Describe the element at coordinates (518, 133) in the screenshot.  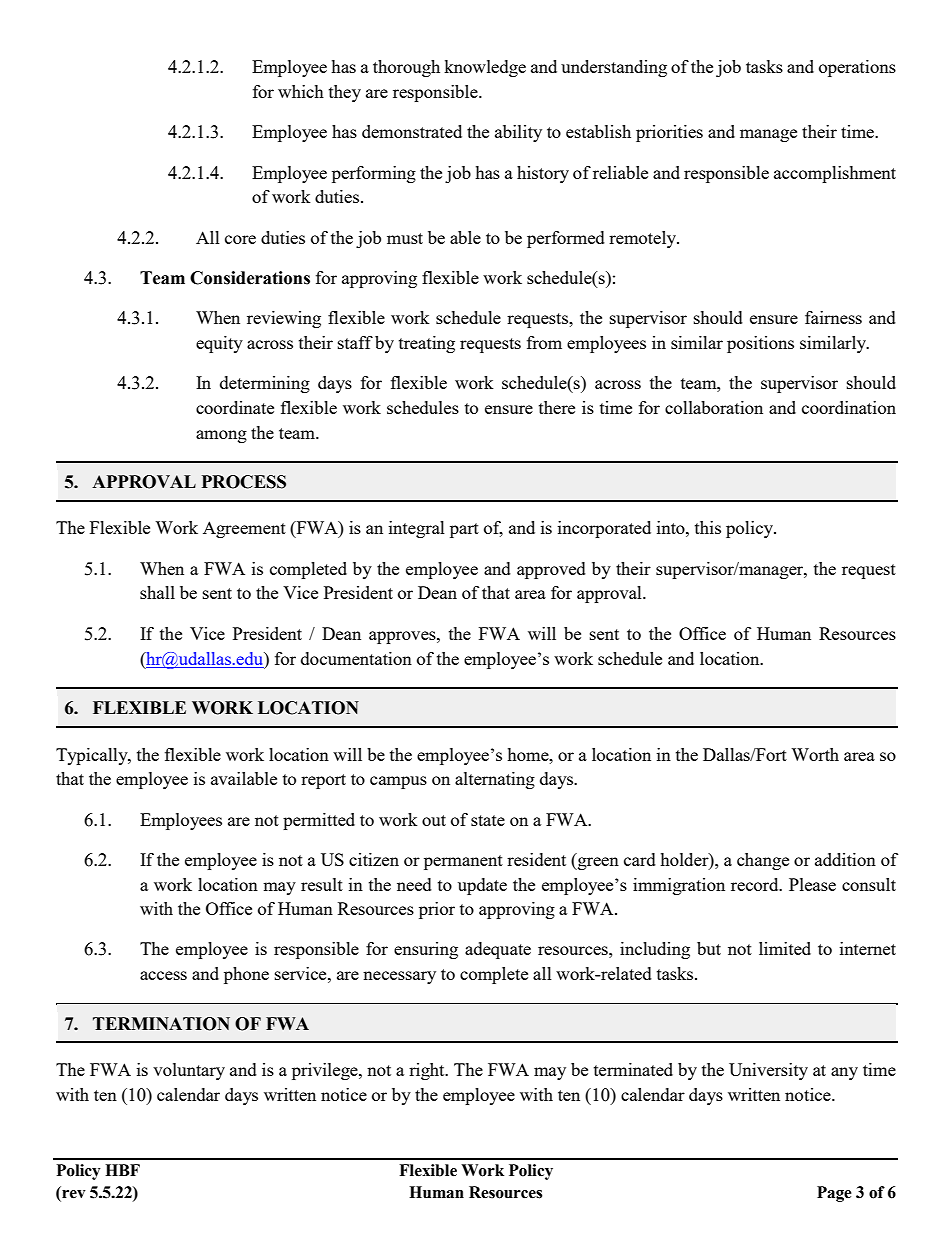
I see `ability` at that location.
